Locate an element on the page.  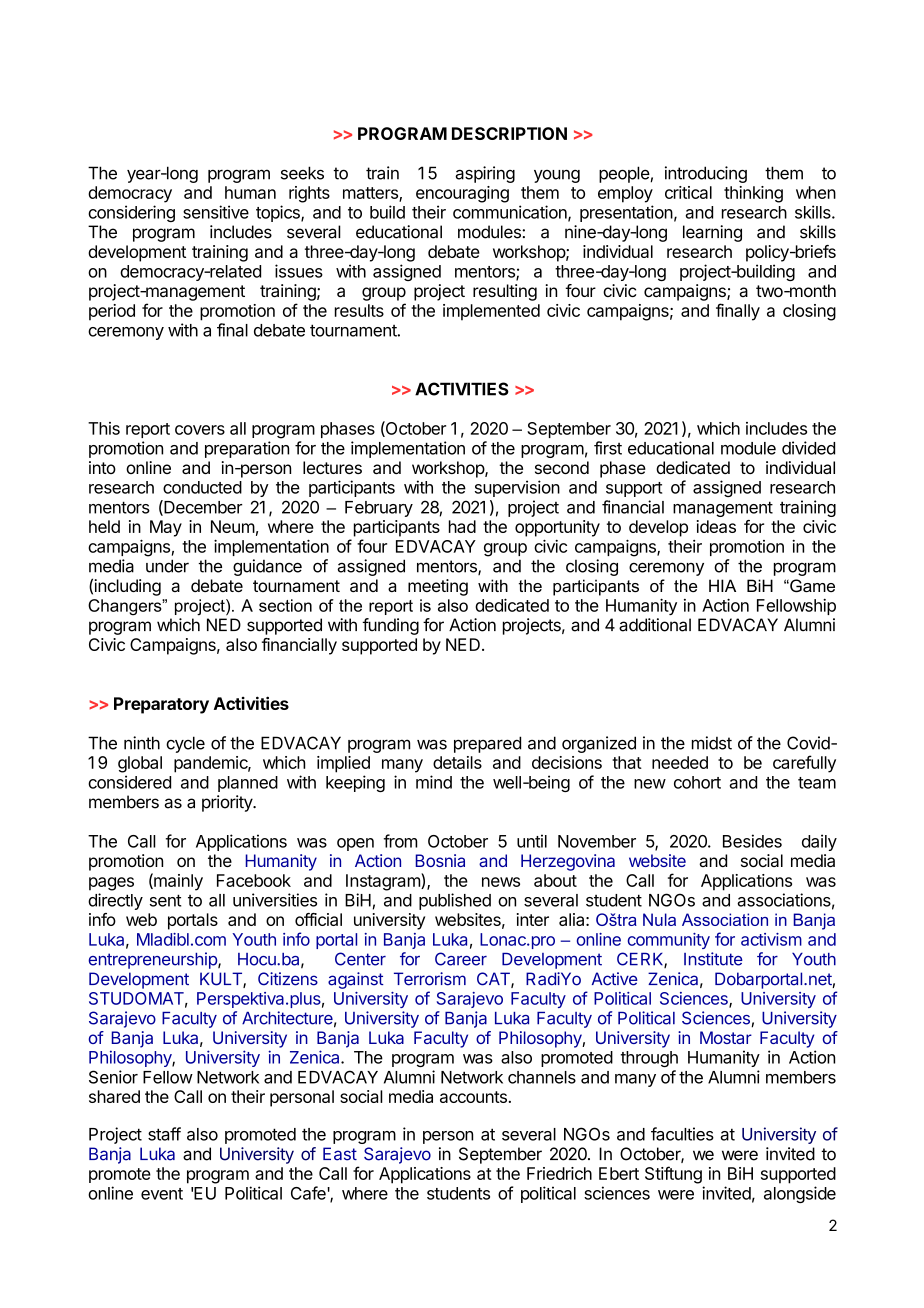
published is located at coordinates (455, 901).
